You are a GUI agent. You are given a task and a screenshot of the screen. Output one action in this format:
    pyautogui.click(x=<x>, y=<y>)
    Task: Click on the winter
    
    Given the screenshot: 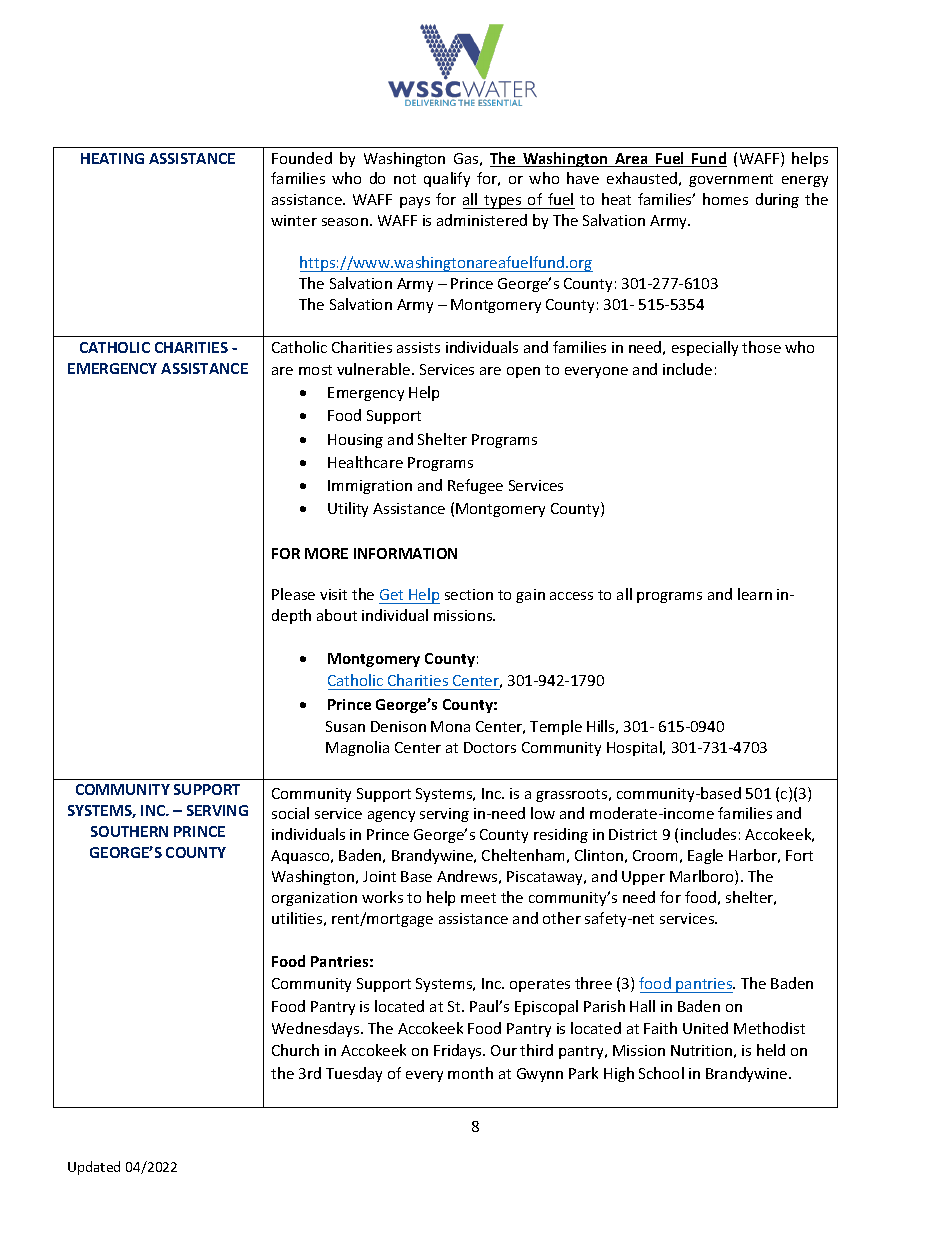 What is the action you would take?
    pyautogui.click(x=294, y=220)
